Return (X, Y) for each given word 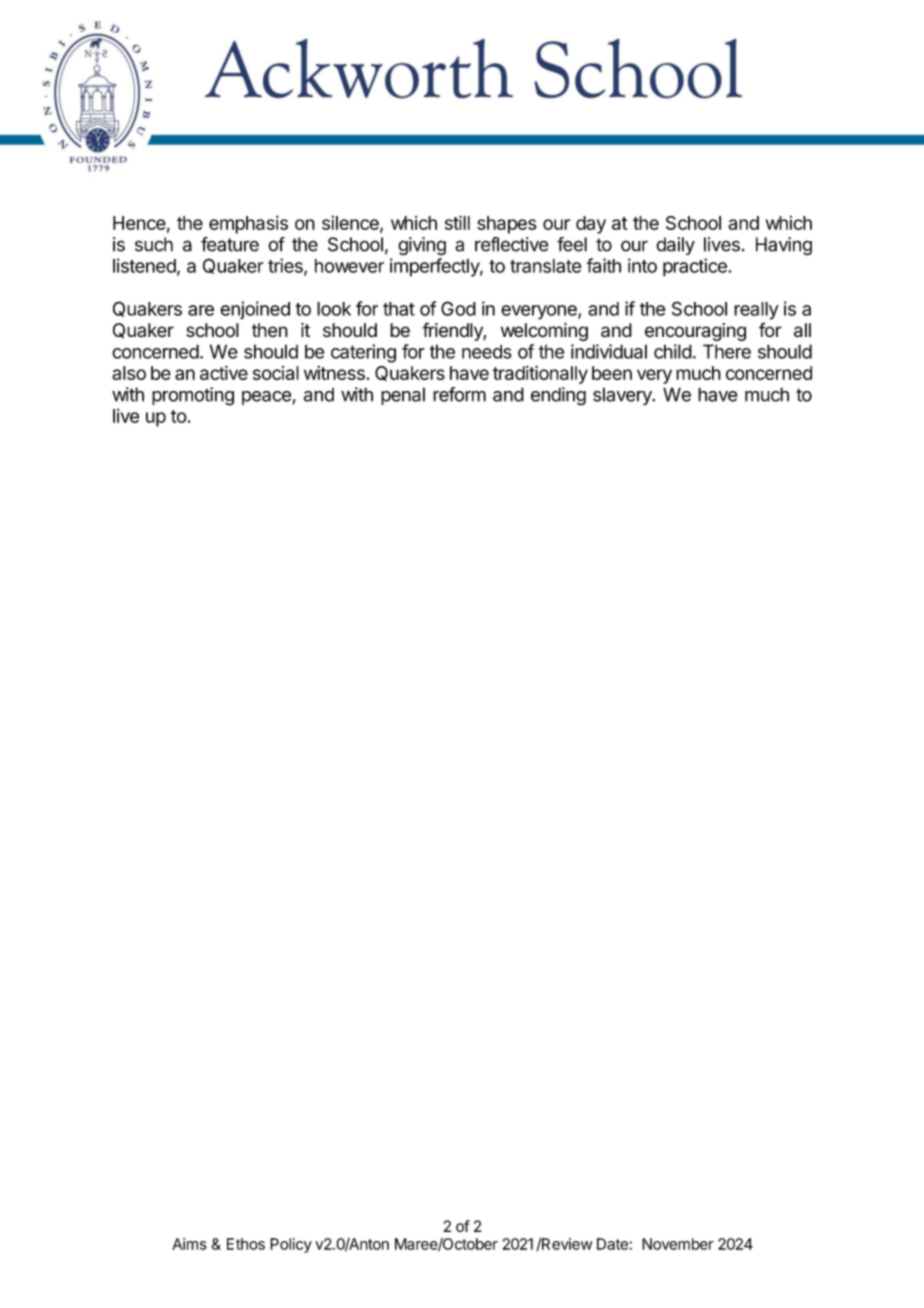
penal (403, 396)
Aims (189, 1244)
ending (558, 396)
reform (459, 394)
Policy (291, 1245)
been (612, 373)
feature (230, 244)
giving (422, 246)
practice (696, 267)
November (678, 1244)
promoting (193, 396)
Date (613, 1244)
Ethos (246, 1244)
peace (266, 398)
